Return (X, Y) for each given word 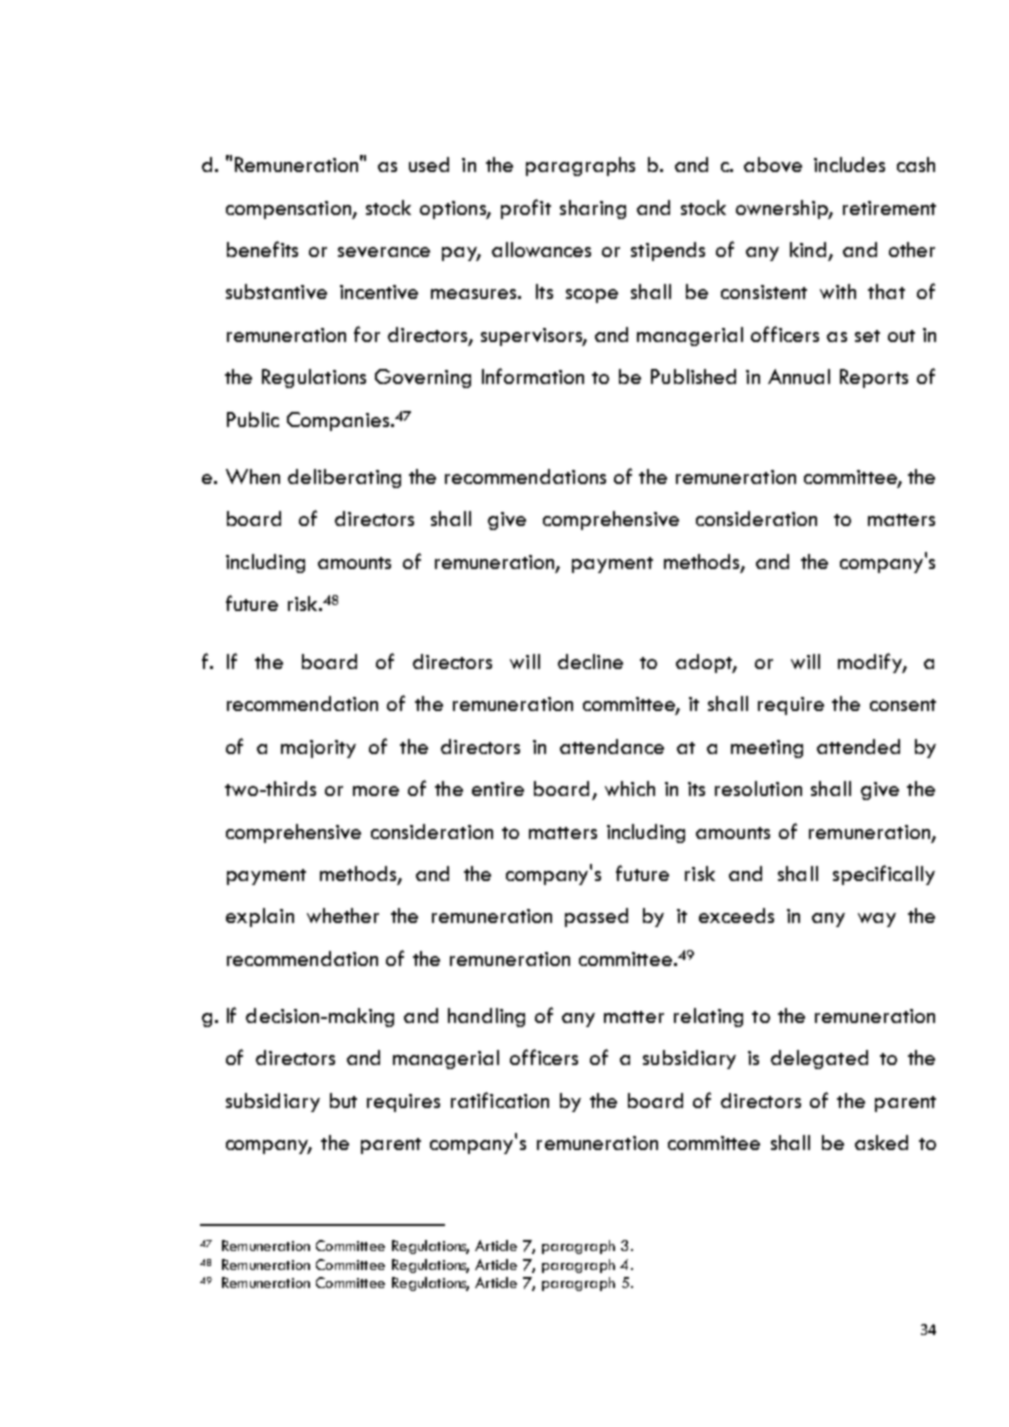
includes (849, 164)
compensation (289, 210)
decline (590, 661)
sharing (593, 209)
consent (903, 705)
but (343, 1100)
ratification (500, 1100)
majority (318, 749)
